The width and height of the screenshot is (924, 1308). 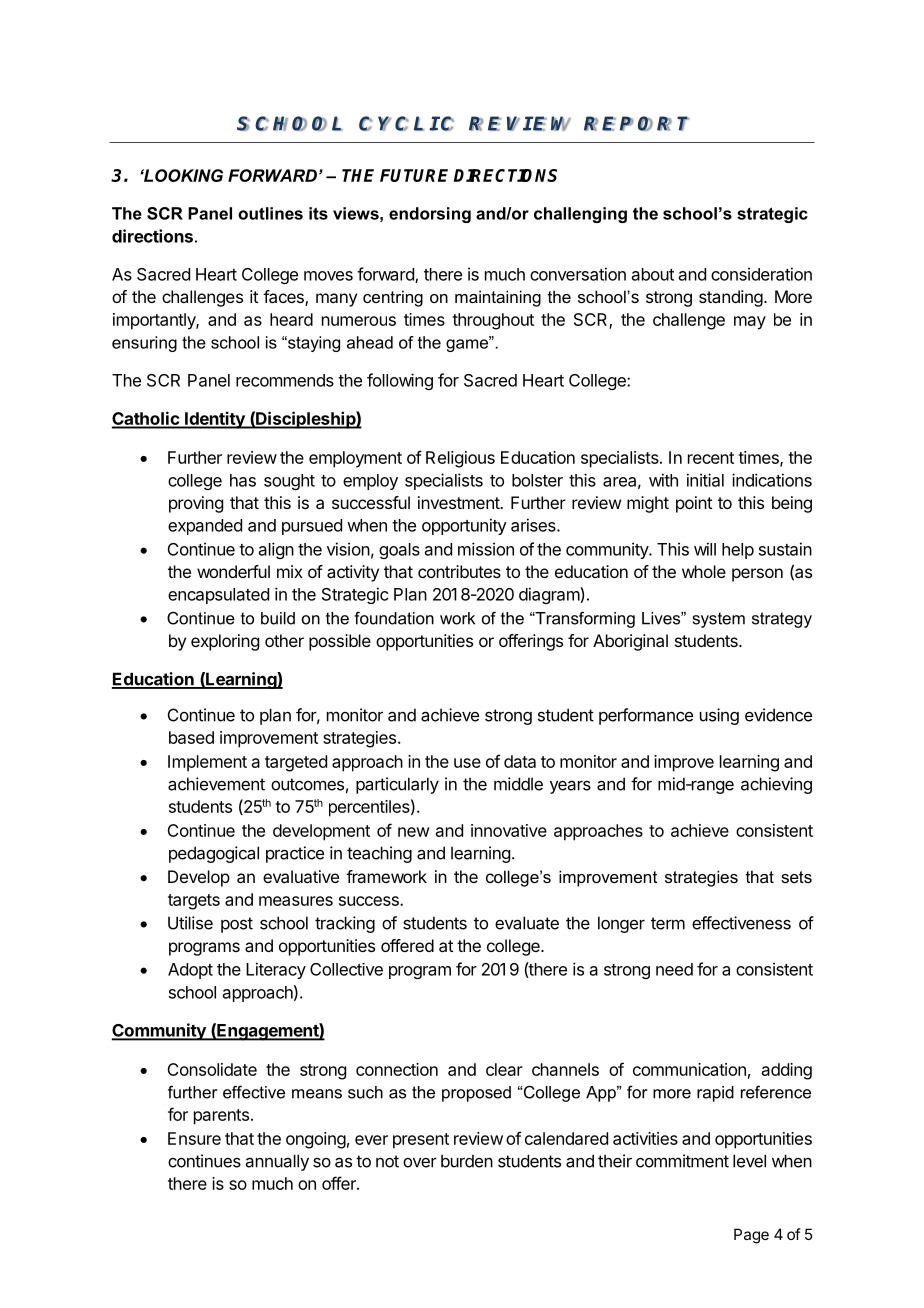 I want to click on use, so click(x=467, y=763).
